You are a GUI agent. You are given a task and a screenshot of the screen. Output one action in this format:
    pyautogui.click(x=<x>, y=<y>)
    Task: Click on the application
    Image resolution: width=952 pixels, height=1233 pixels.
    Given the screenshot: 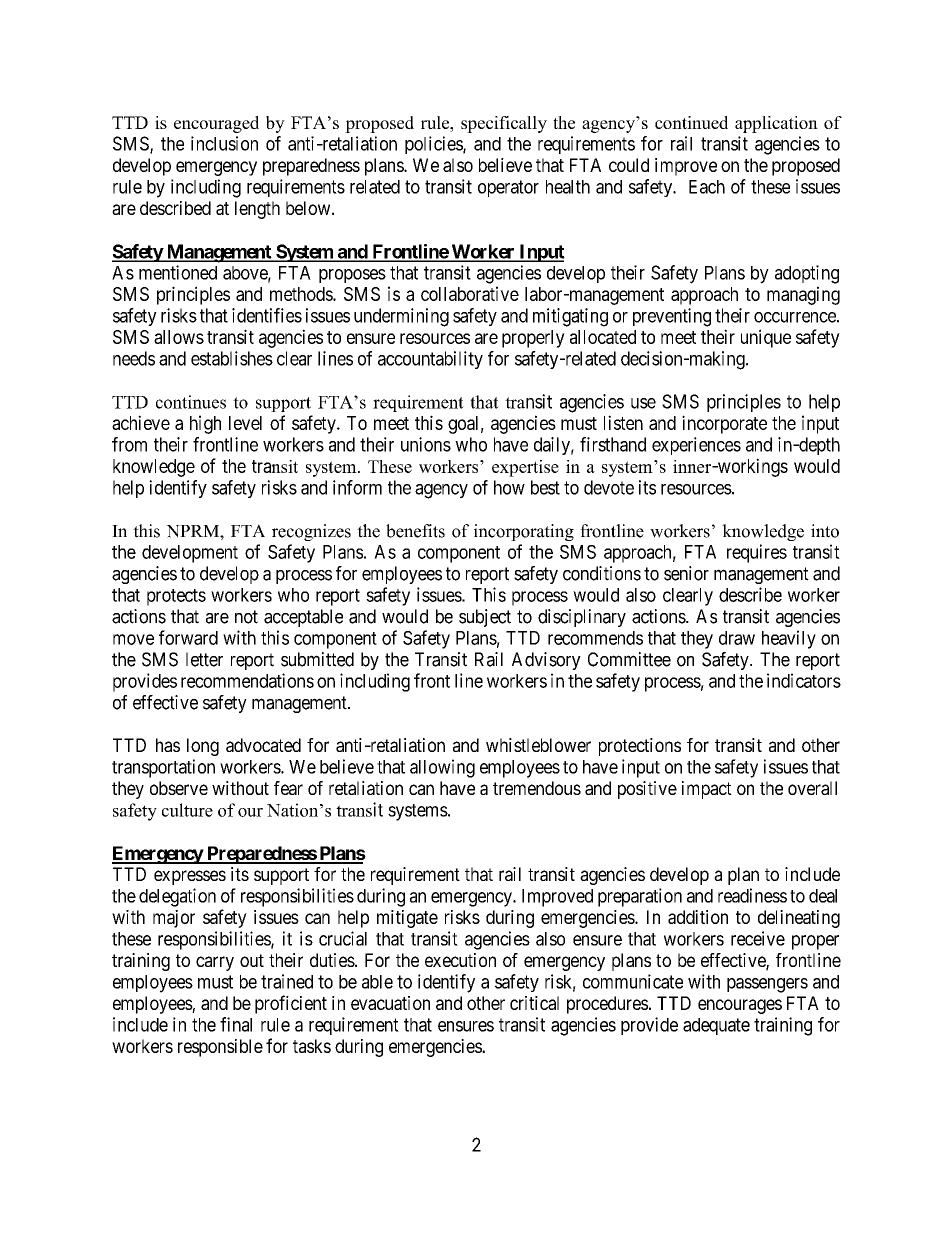 What is the action you would take?
    pyautogui.click(x=776, y=124)
